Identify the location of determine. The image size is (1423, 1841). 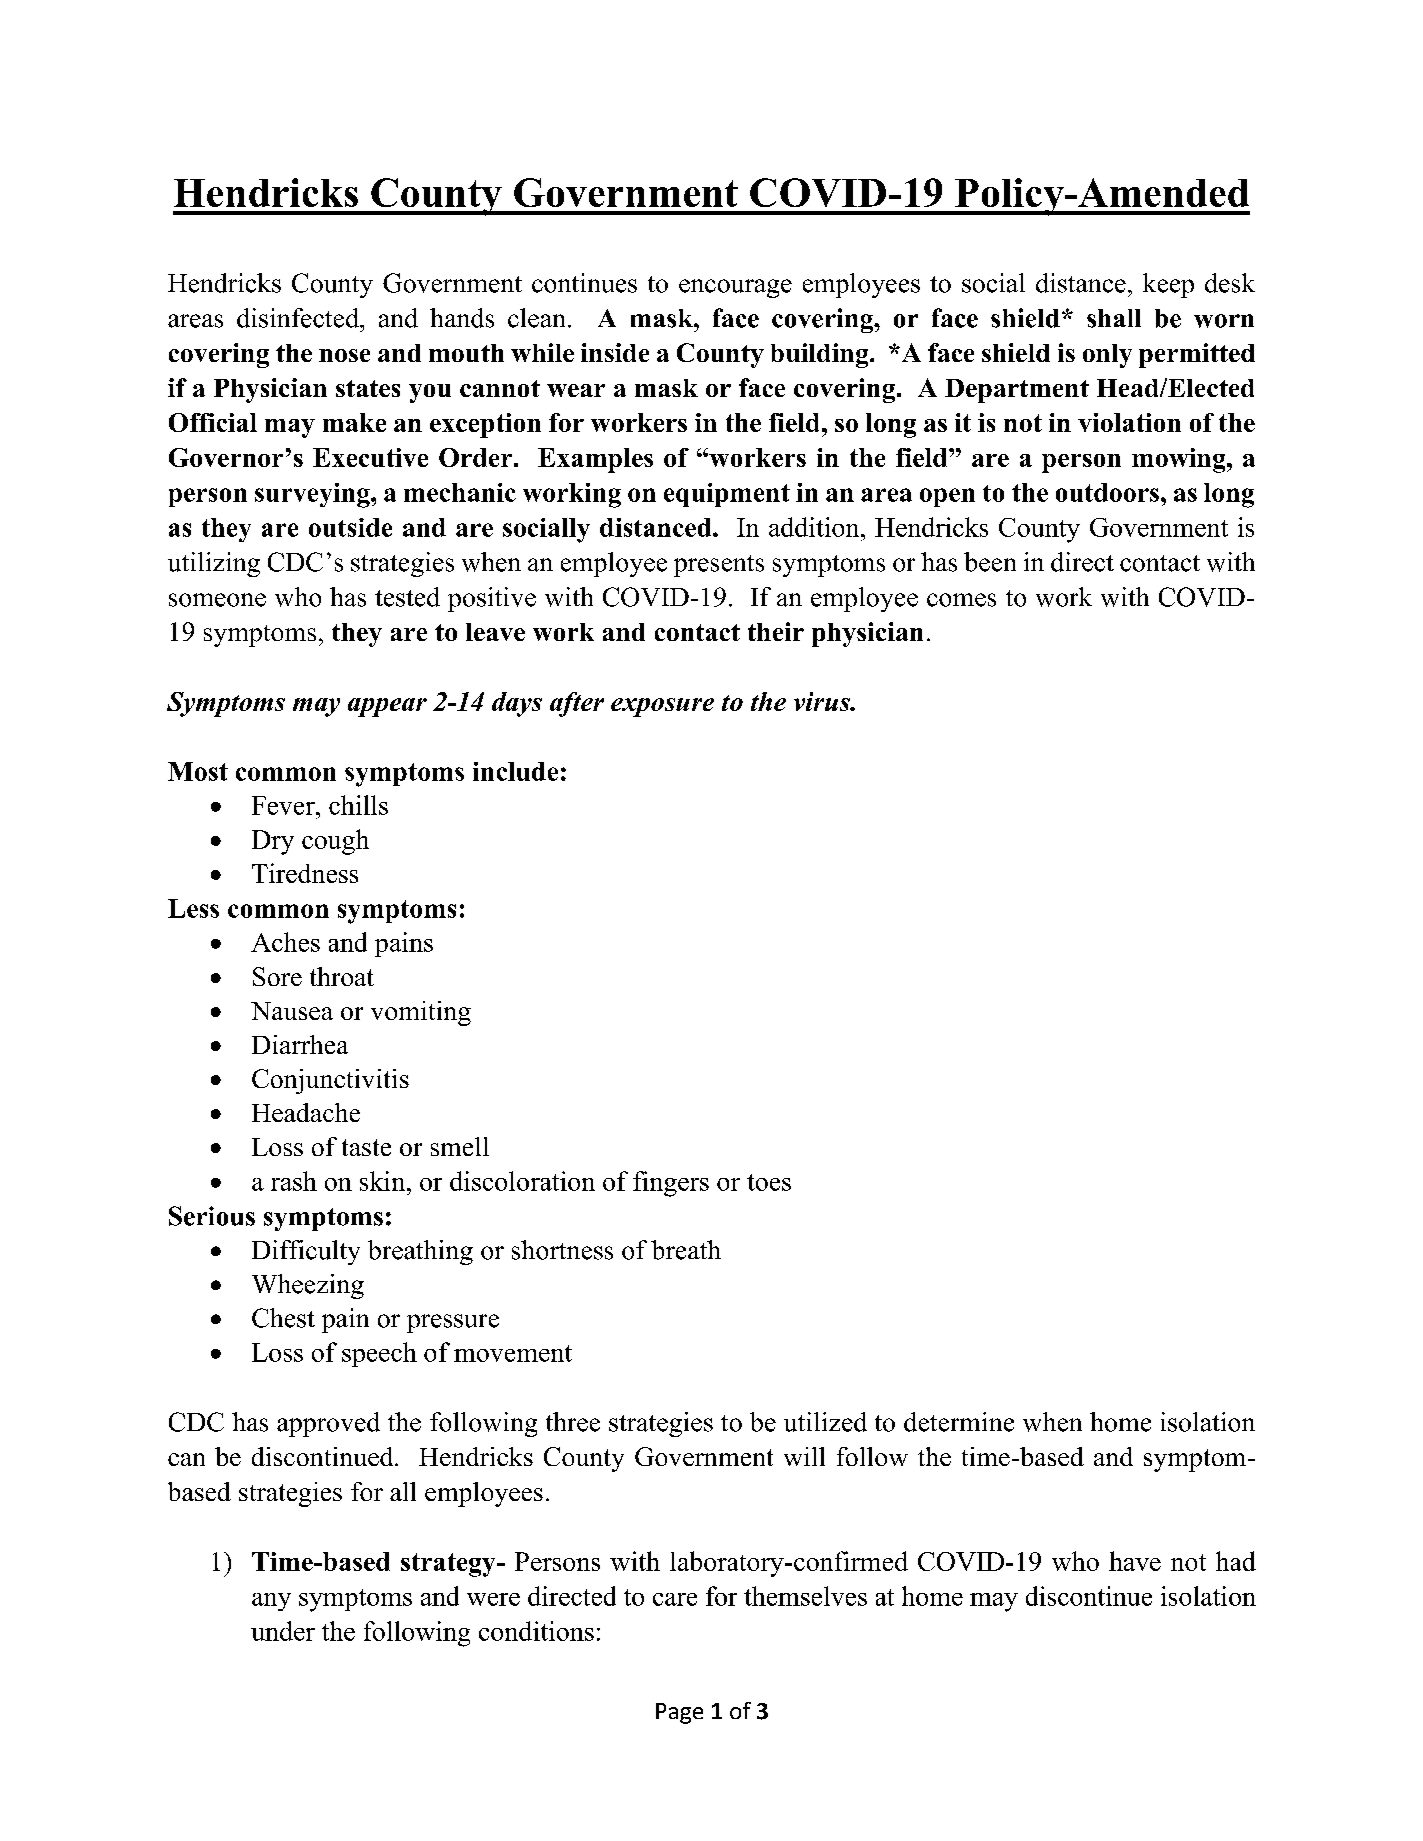
(959, 1422).
